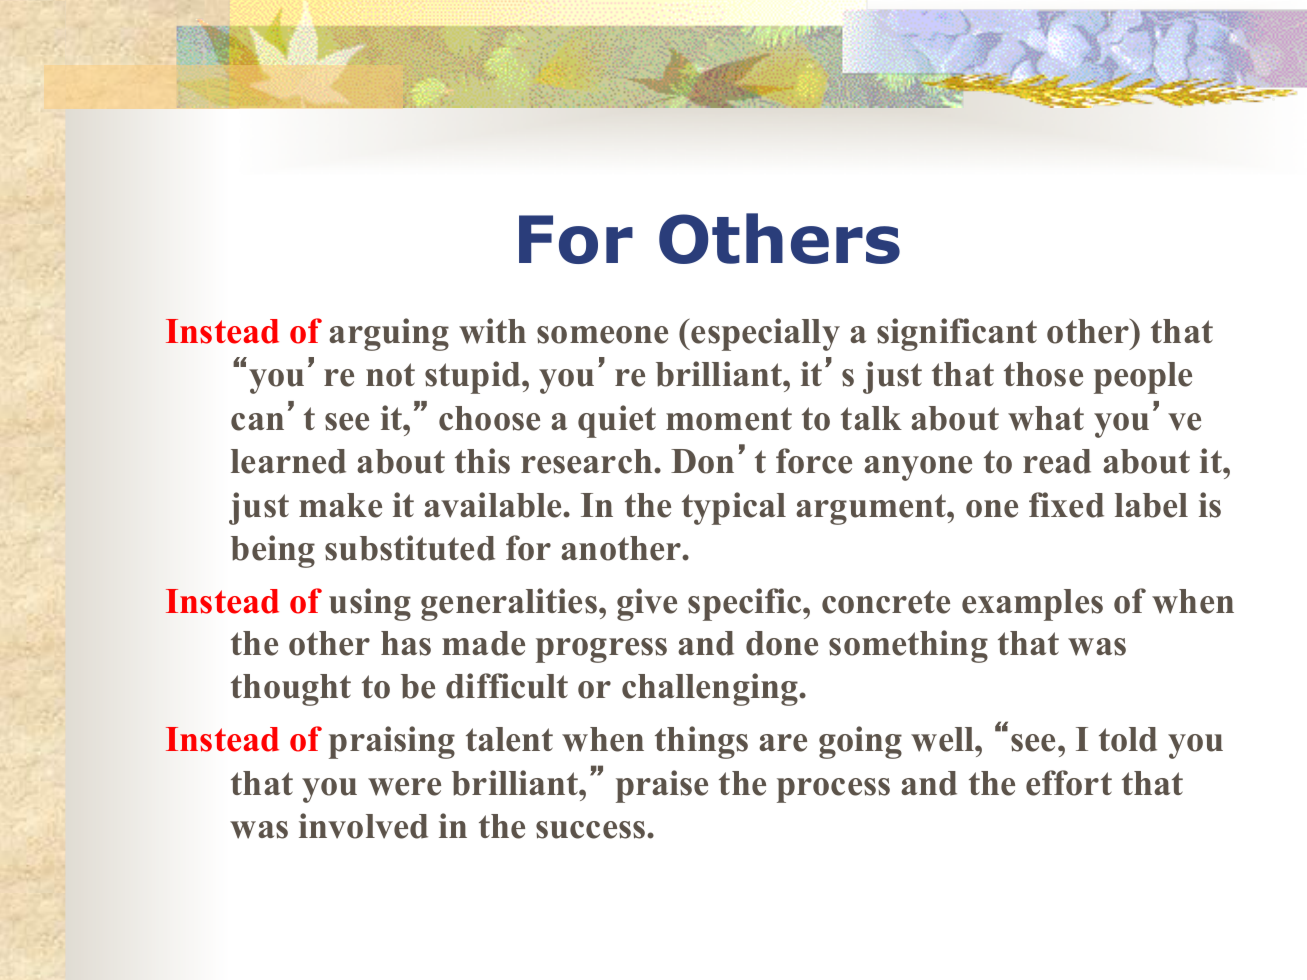  I want to click on examples, so click(1032, 605).
